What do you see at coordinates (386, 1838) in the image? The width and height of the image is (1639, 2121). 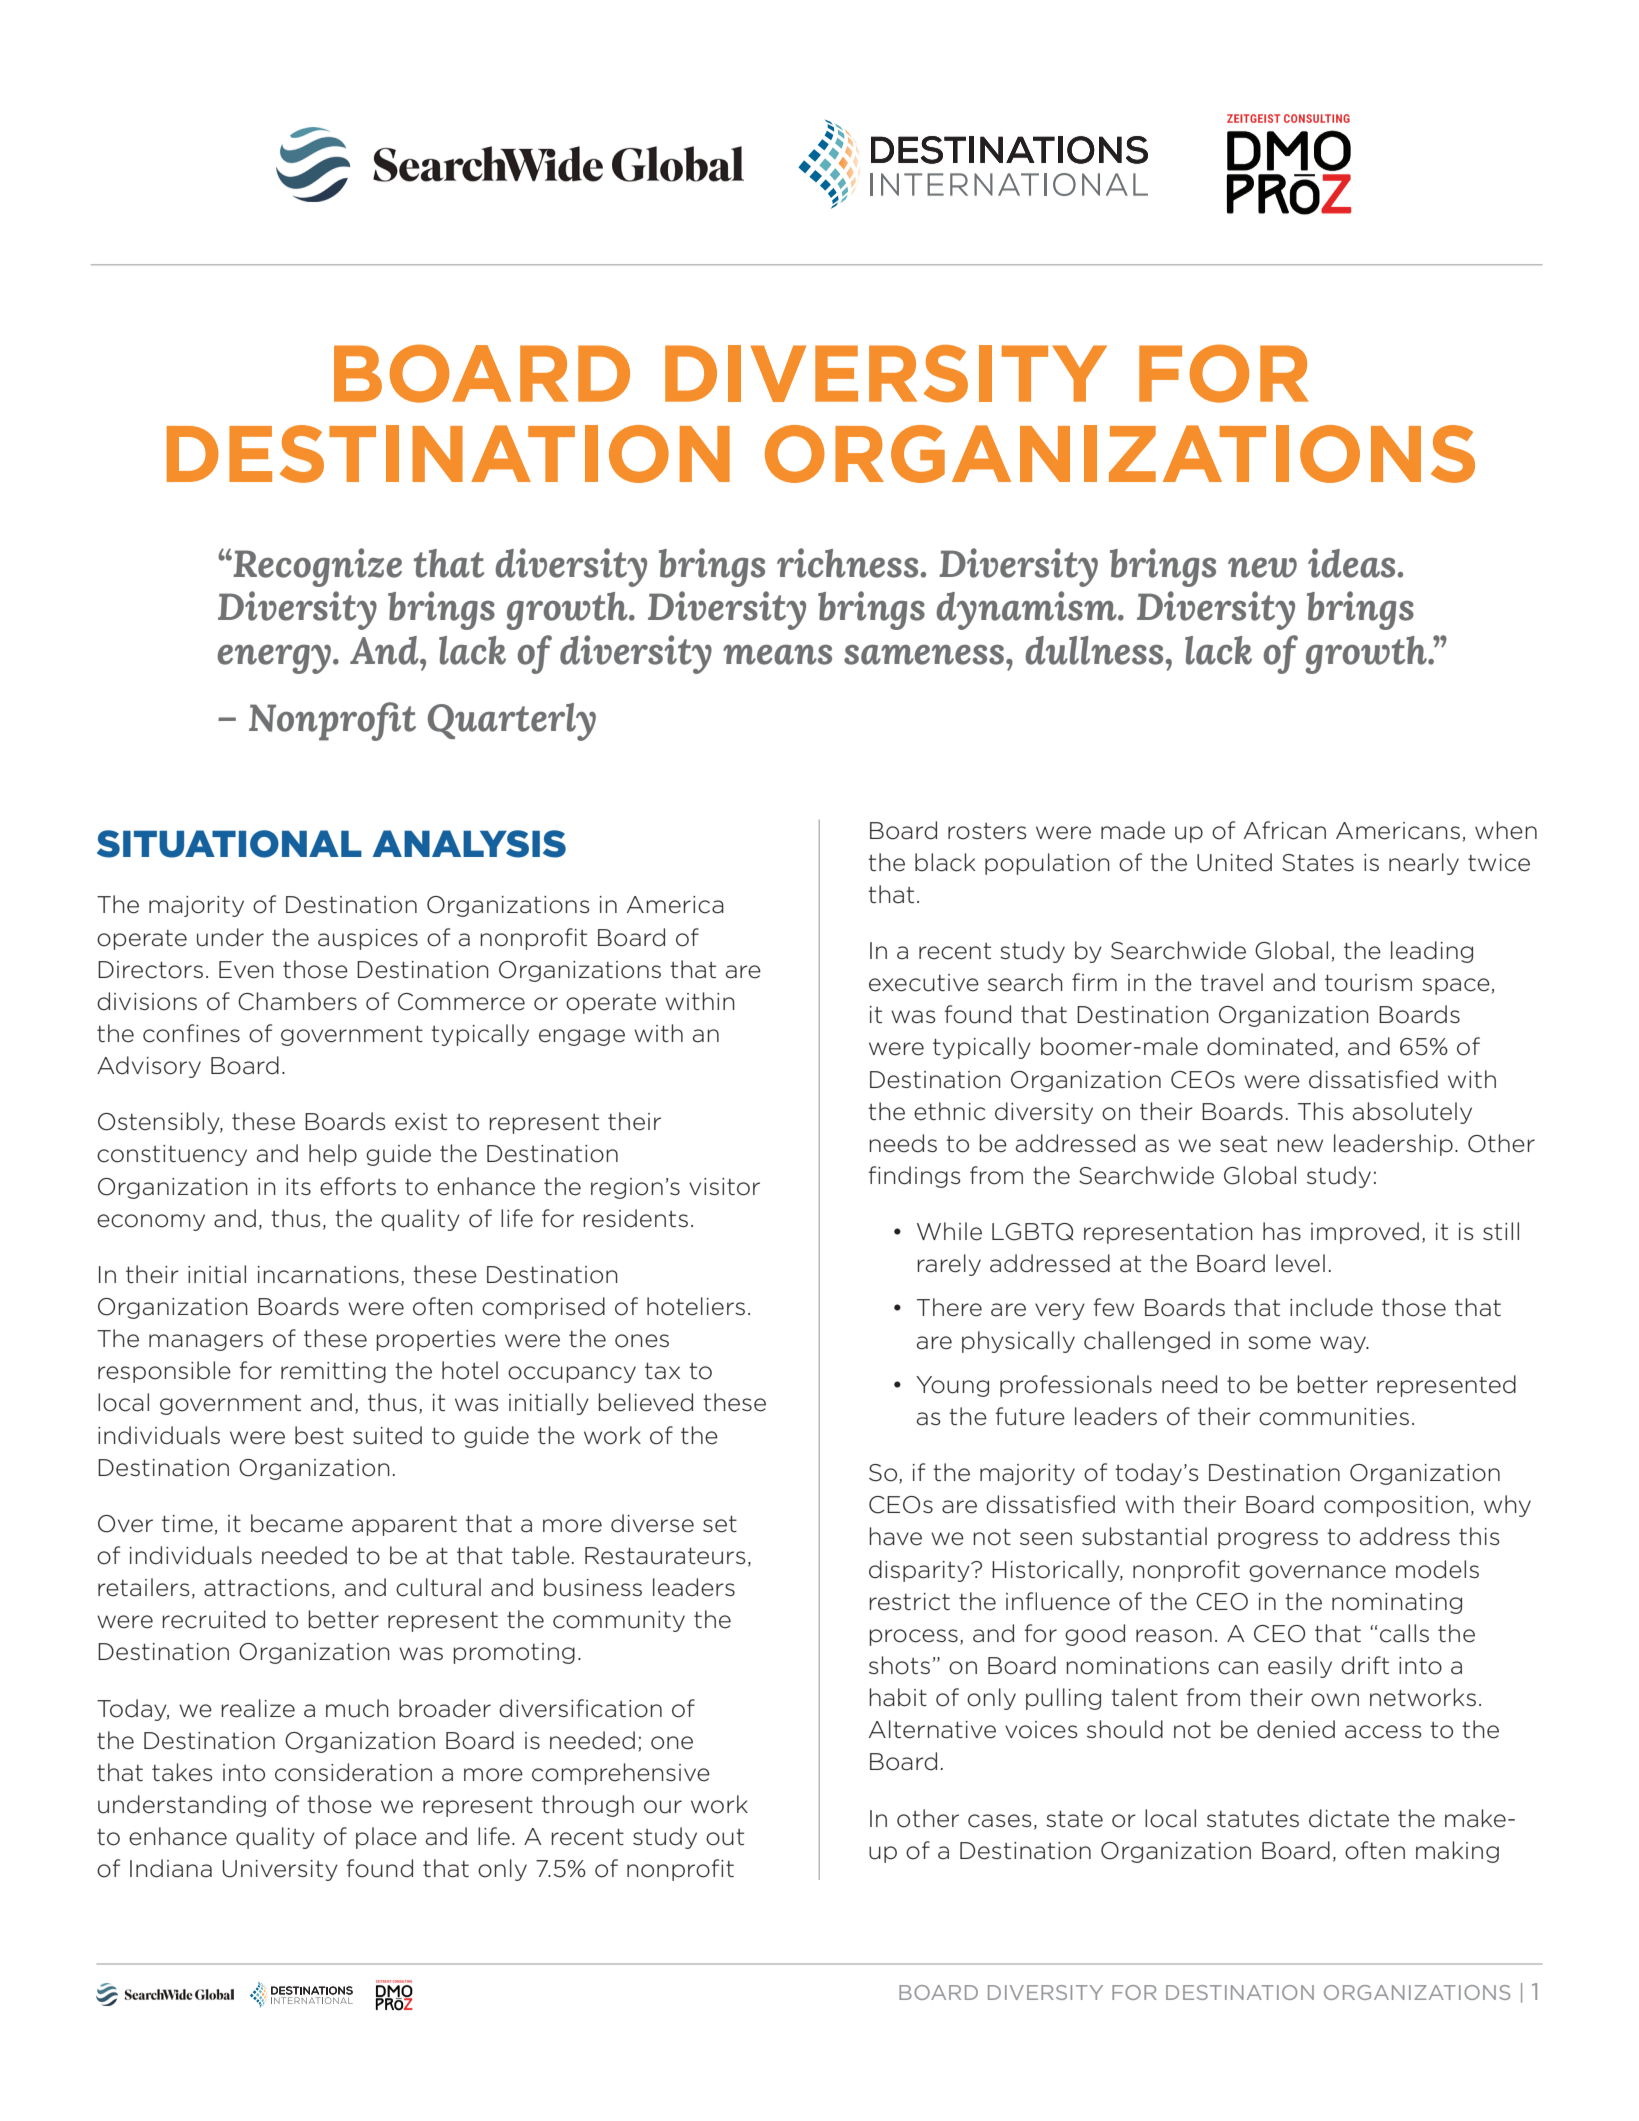 I see `place` at bounding box center [386, 1838].
